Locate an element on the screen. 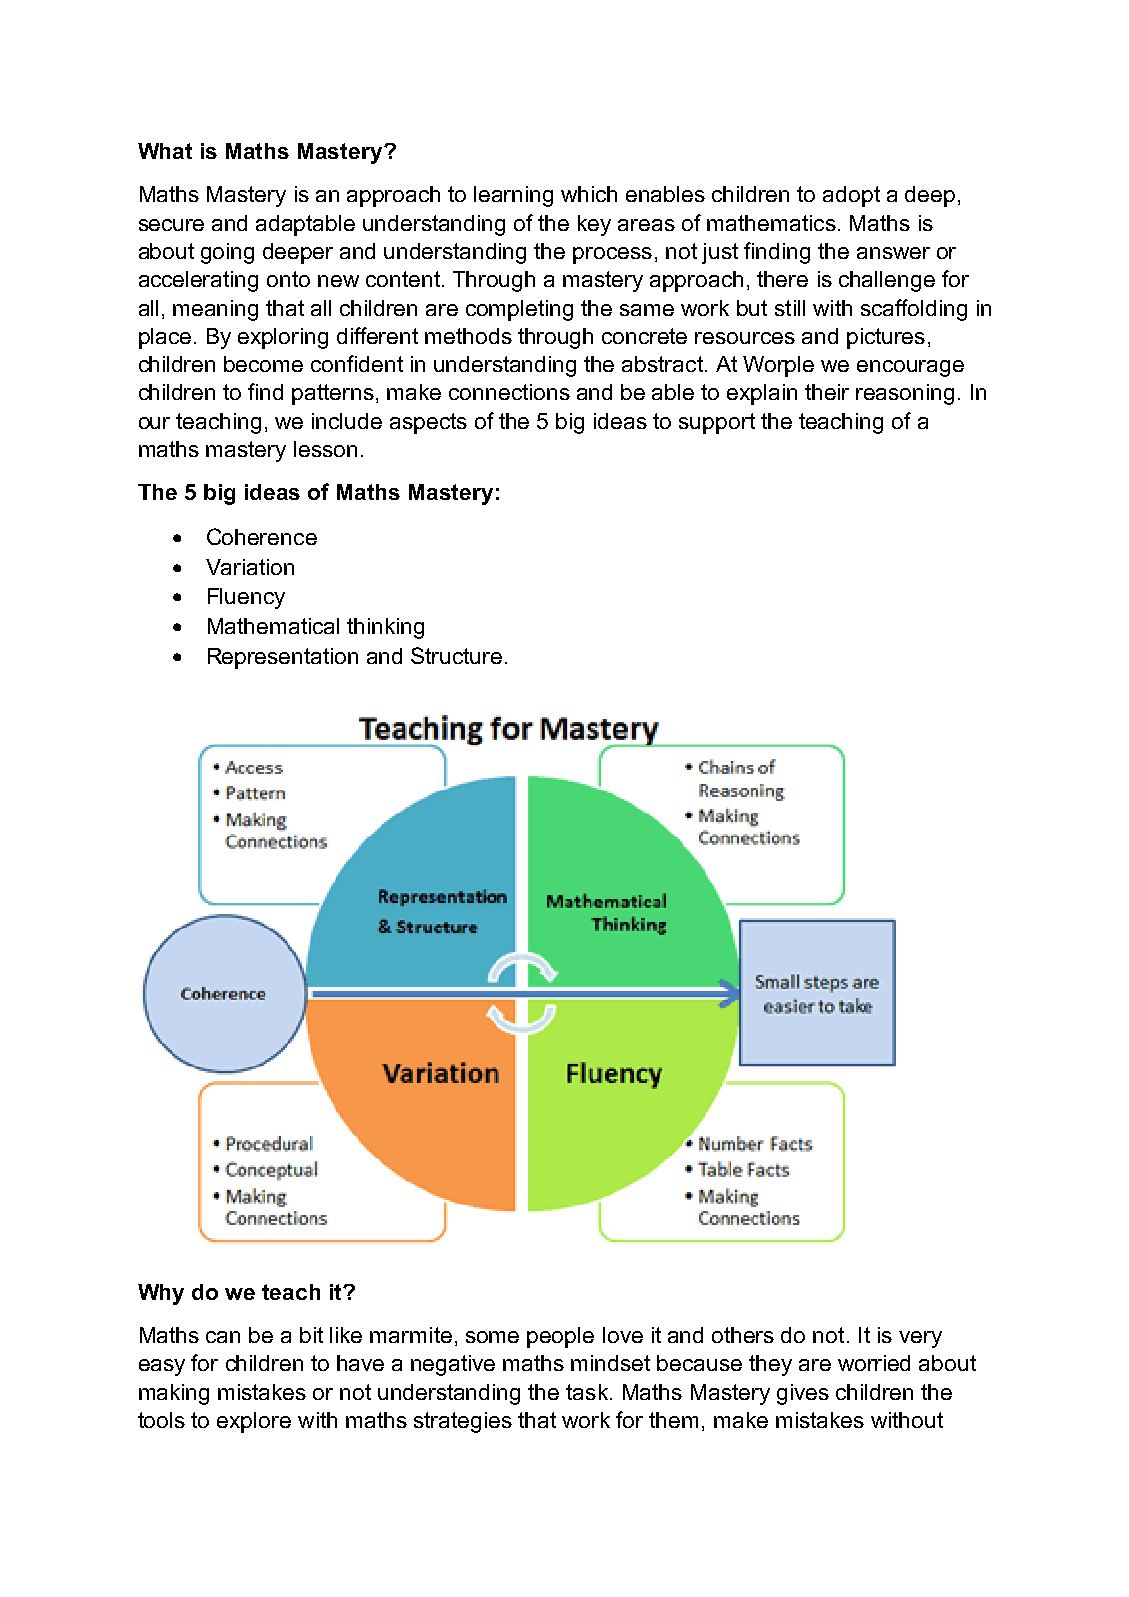  adopt is located at coordinates (851, 196).
